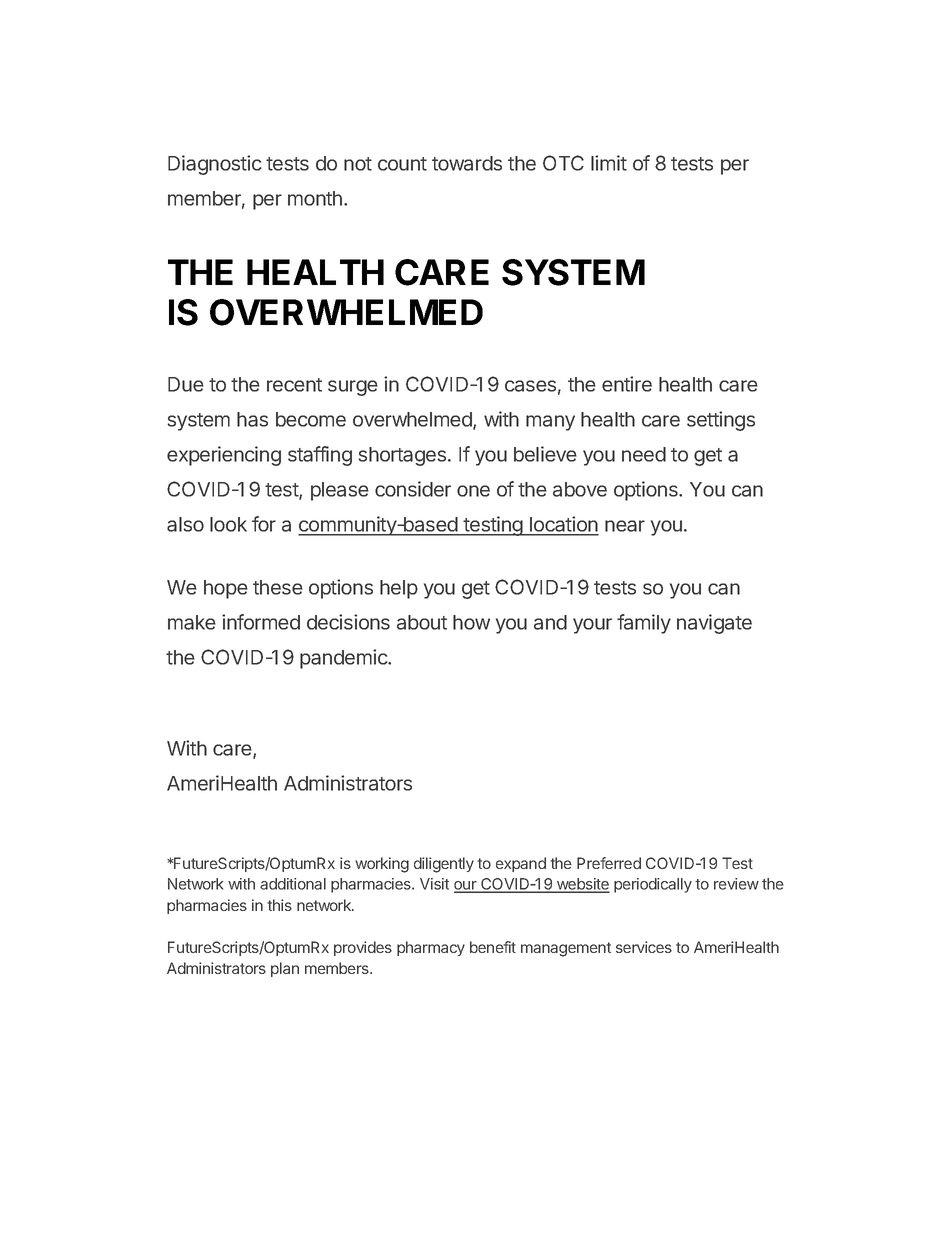 The image size is (952, 1233). What do you see at coordinates (609, 163) in the screenshot?
I see `limit` at bounding box center [609, 163].
